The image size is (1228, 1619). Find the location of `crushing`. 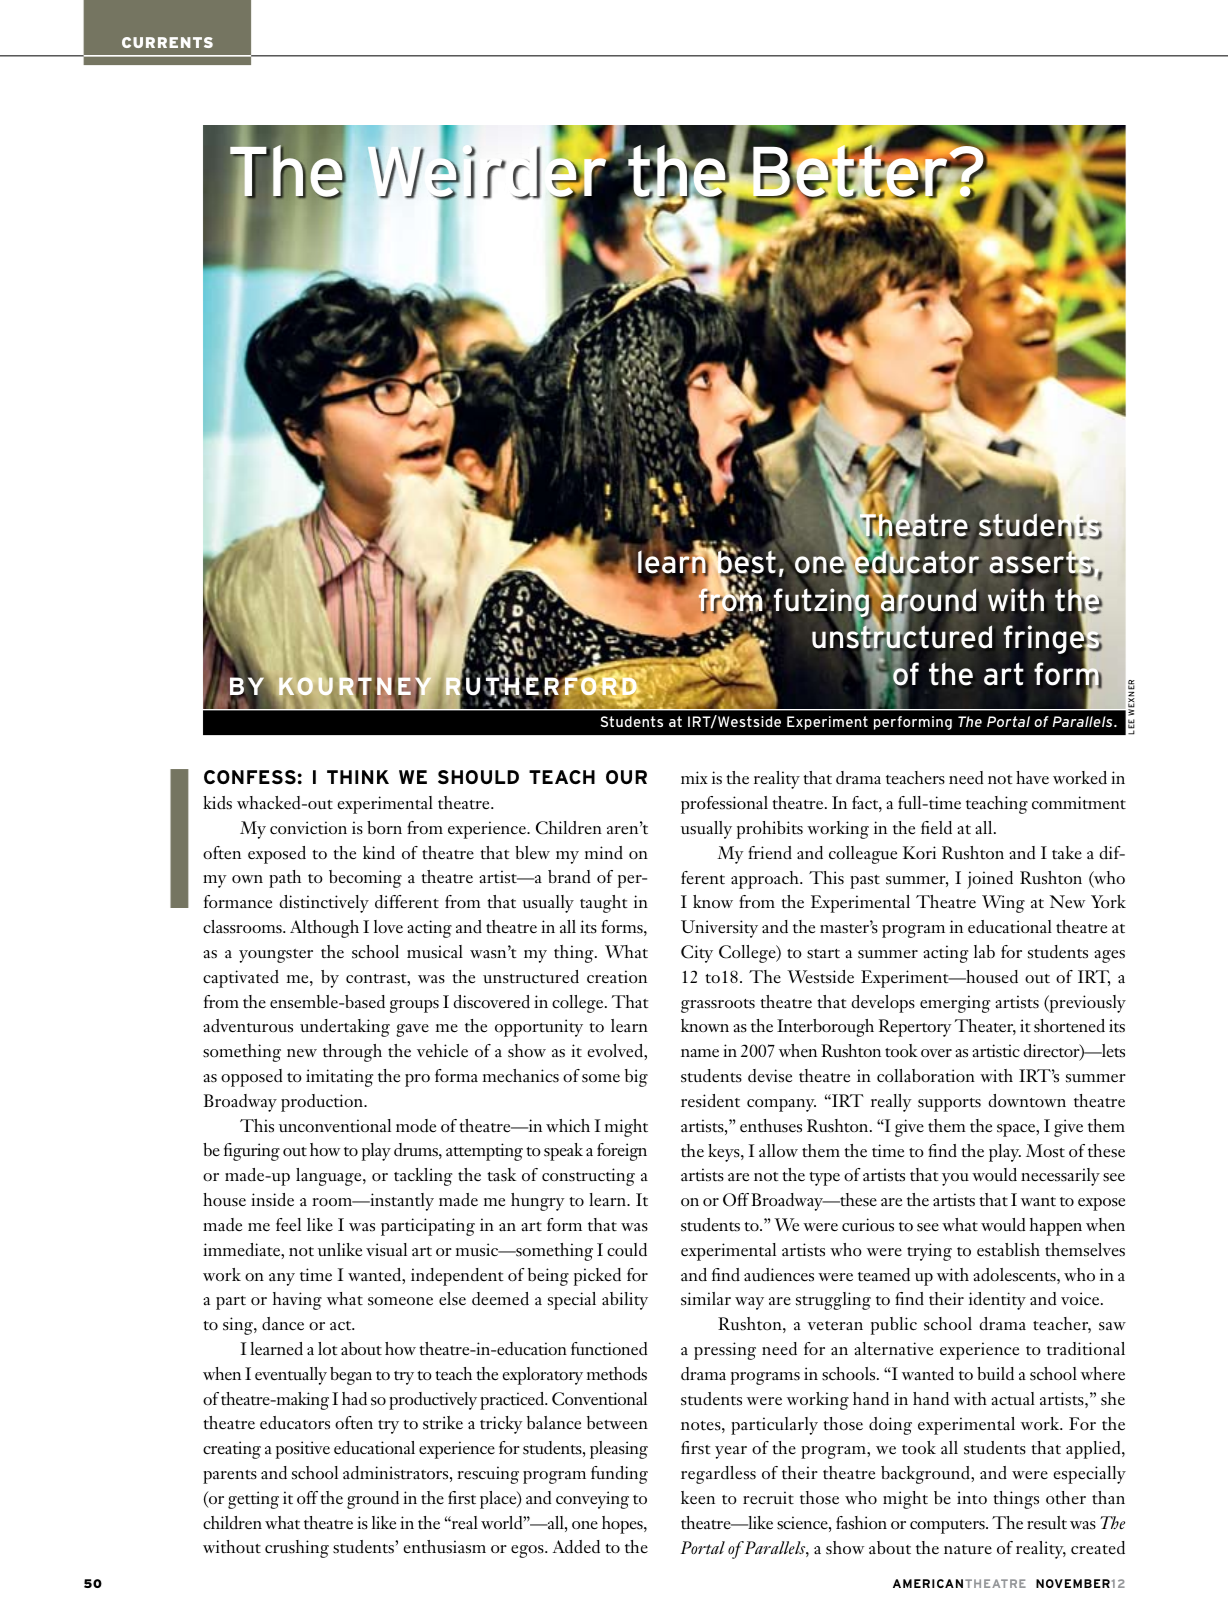

crushing is located at coordinates (297, 1549).
